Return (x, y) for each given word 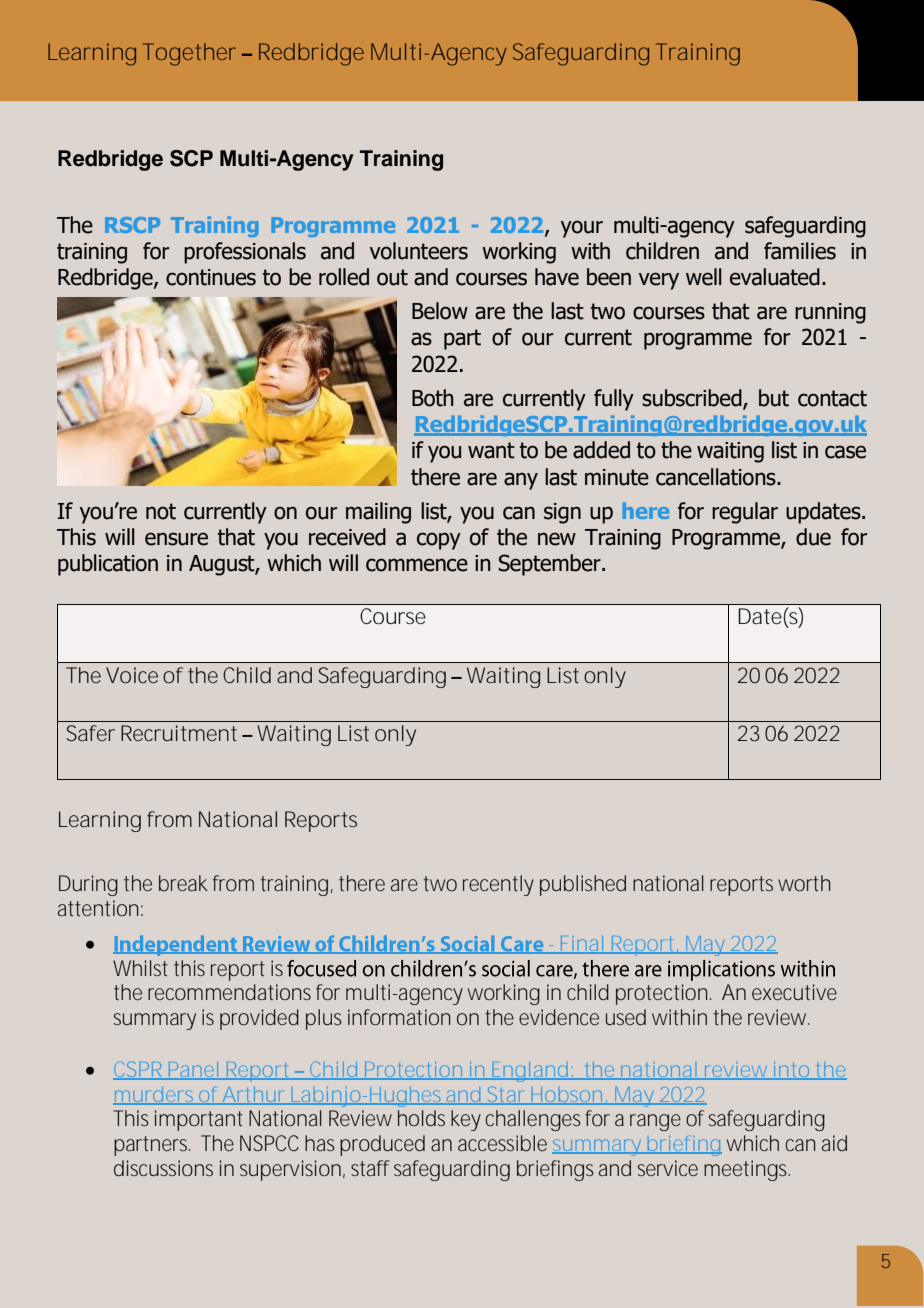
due (813, 537)
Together (189, 54)
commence (417, 565)
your (582, 229)
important (199, 1120)
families (800, 251)
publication (108, 565)
